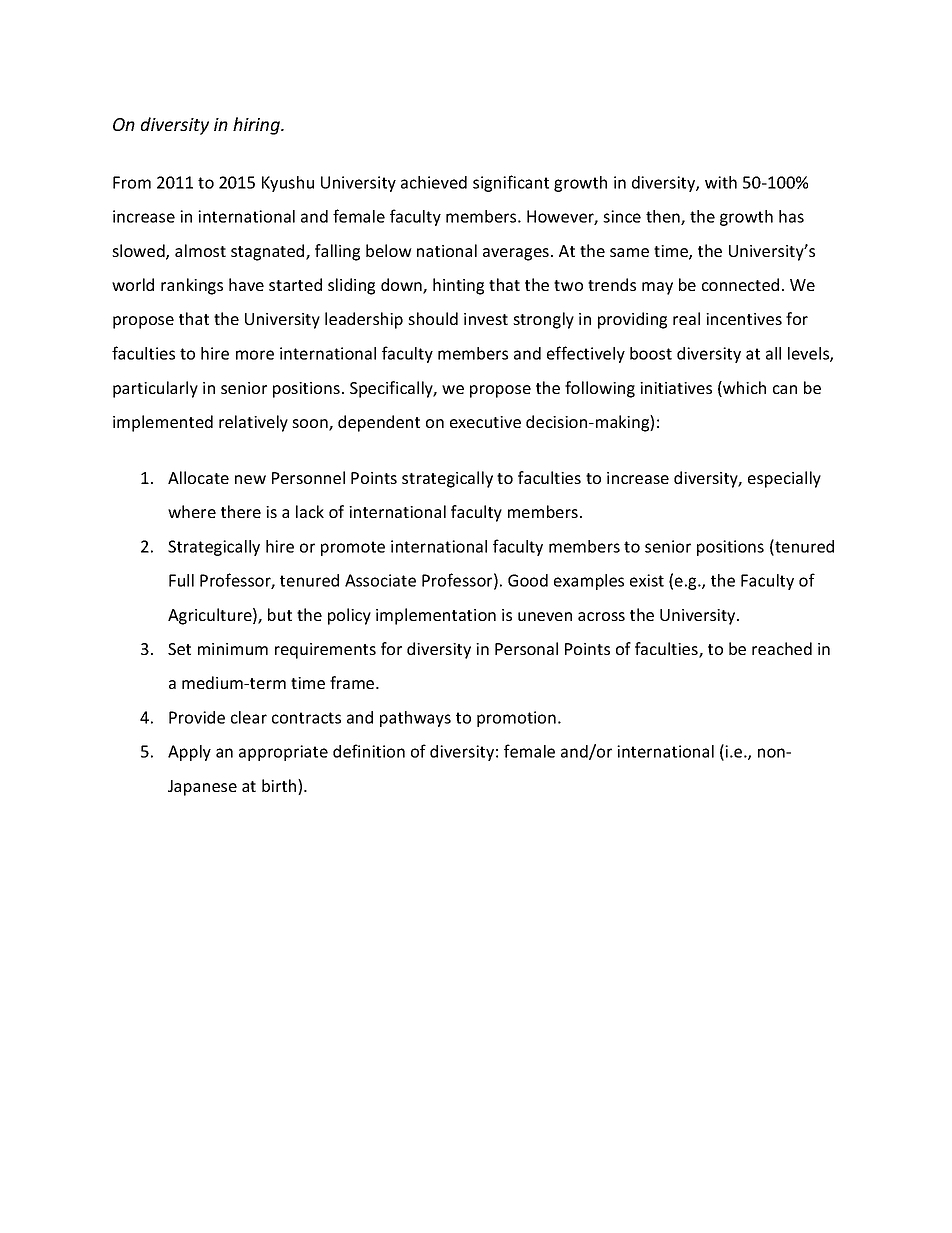 The image size is (952, 1233). What do you see at coordinates (651, 353) in the screenshot?
I see `boost` at bounding box center [651, 353].
